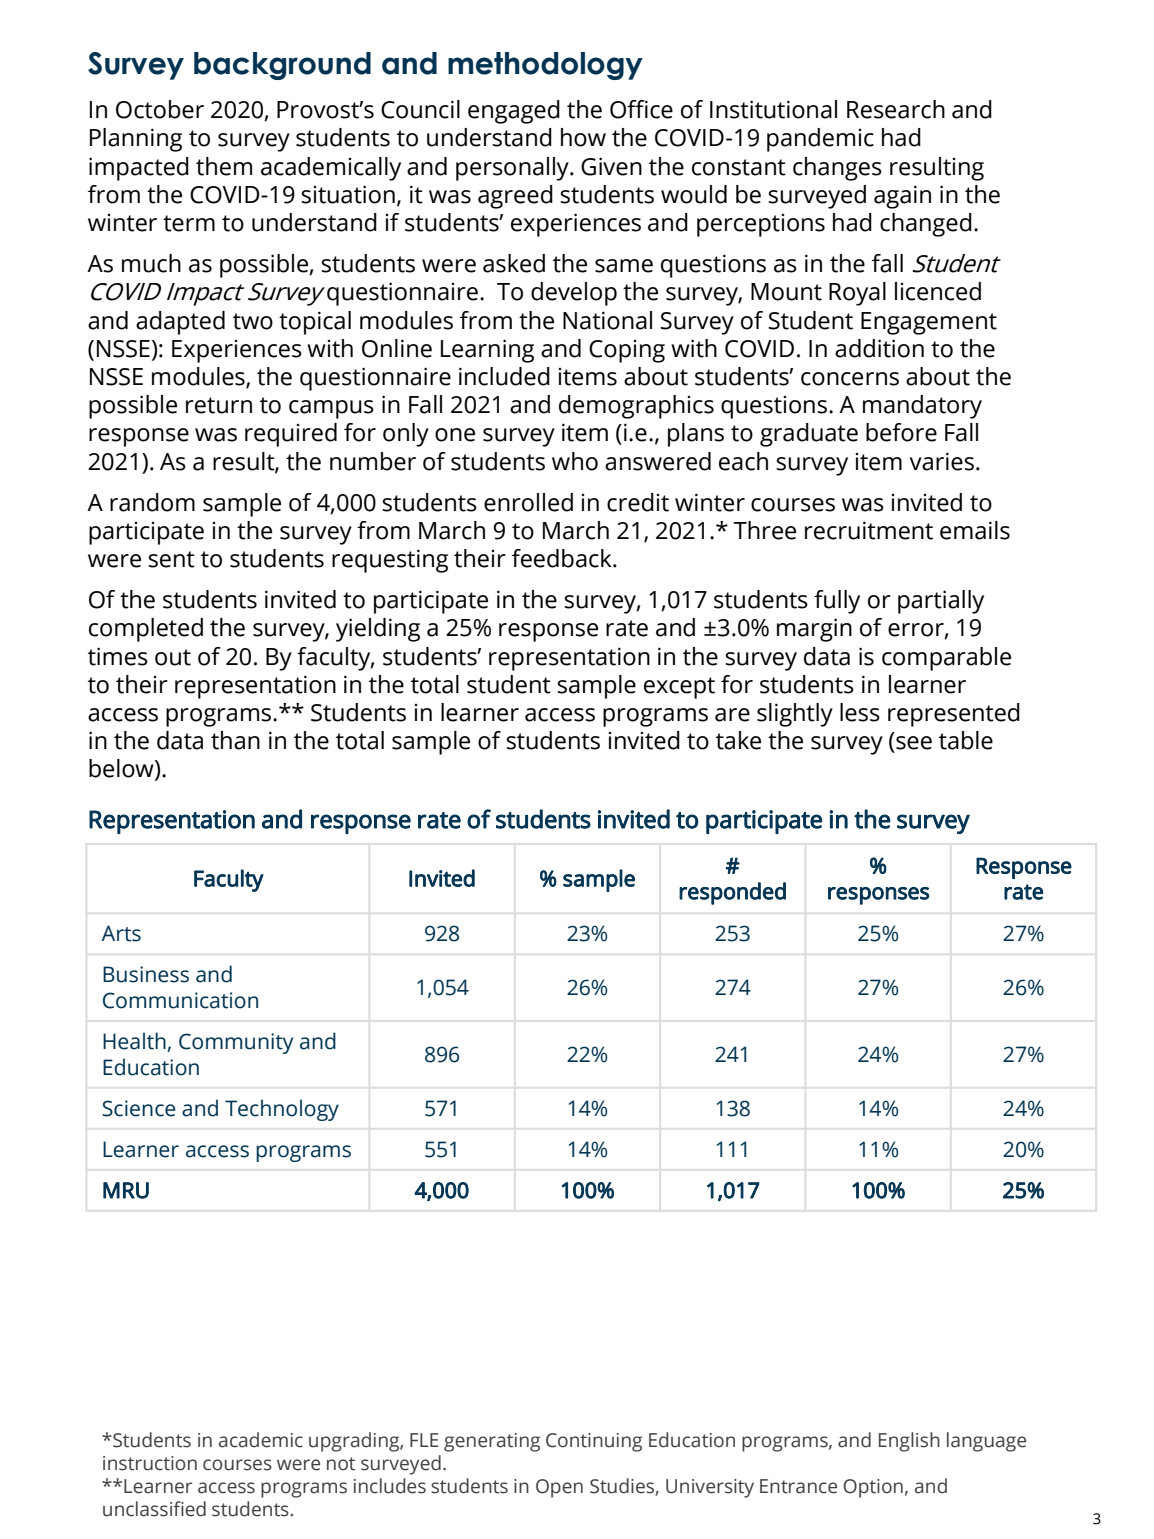 This page has height=1539, width=1154. Describe the element at coordinates (235, 740) in the page. I see `than` at that location.
